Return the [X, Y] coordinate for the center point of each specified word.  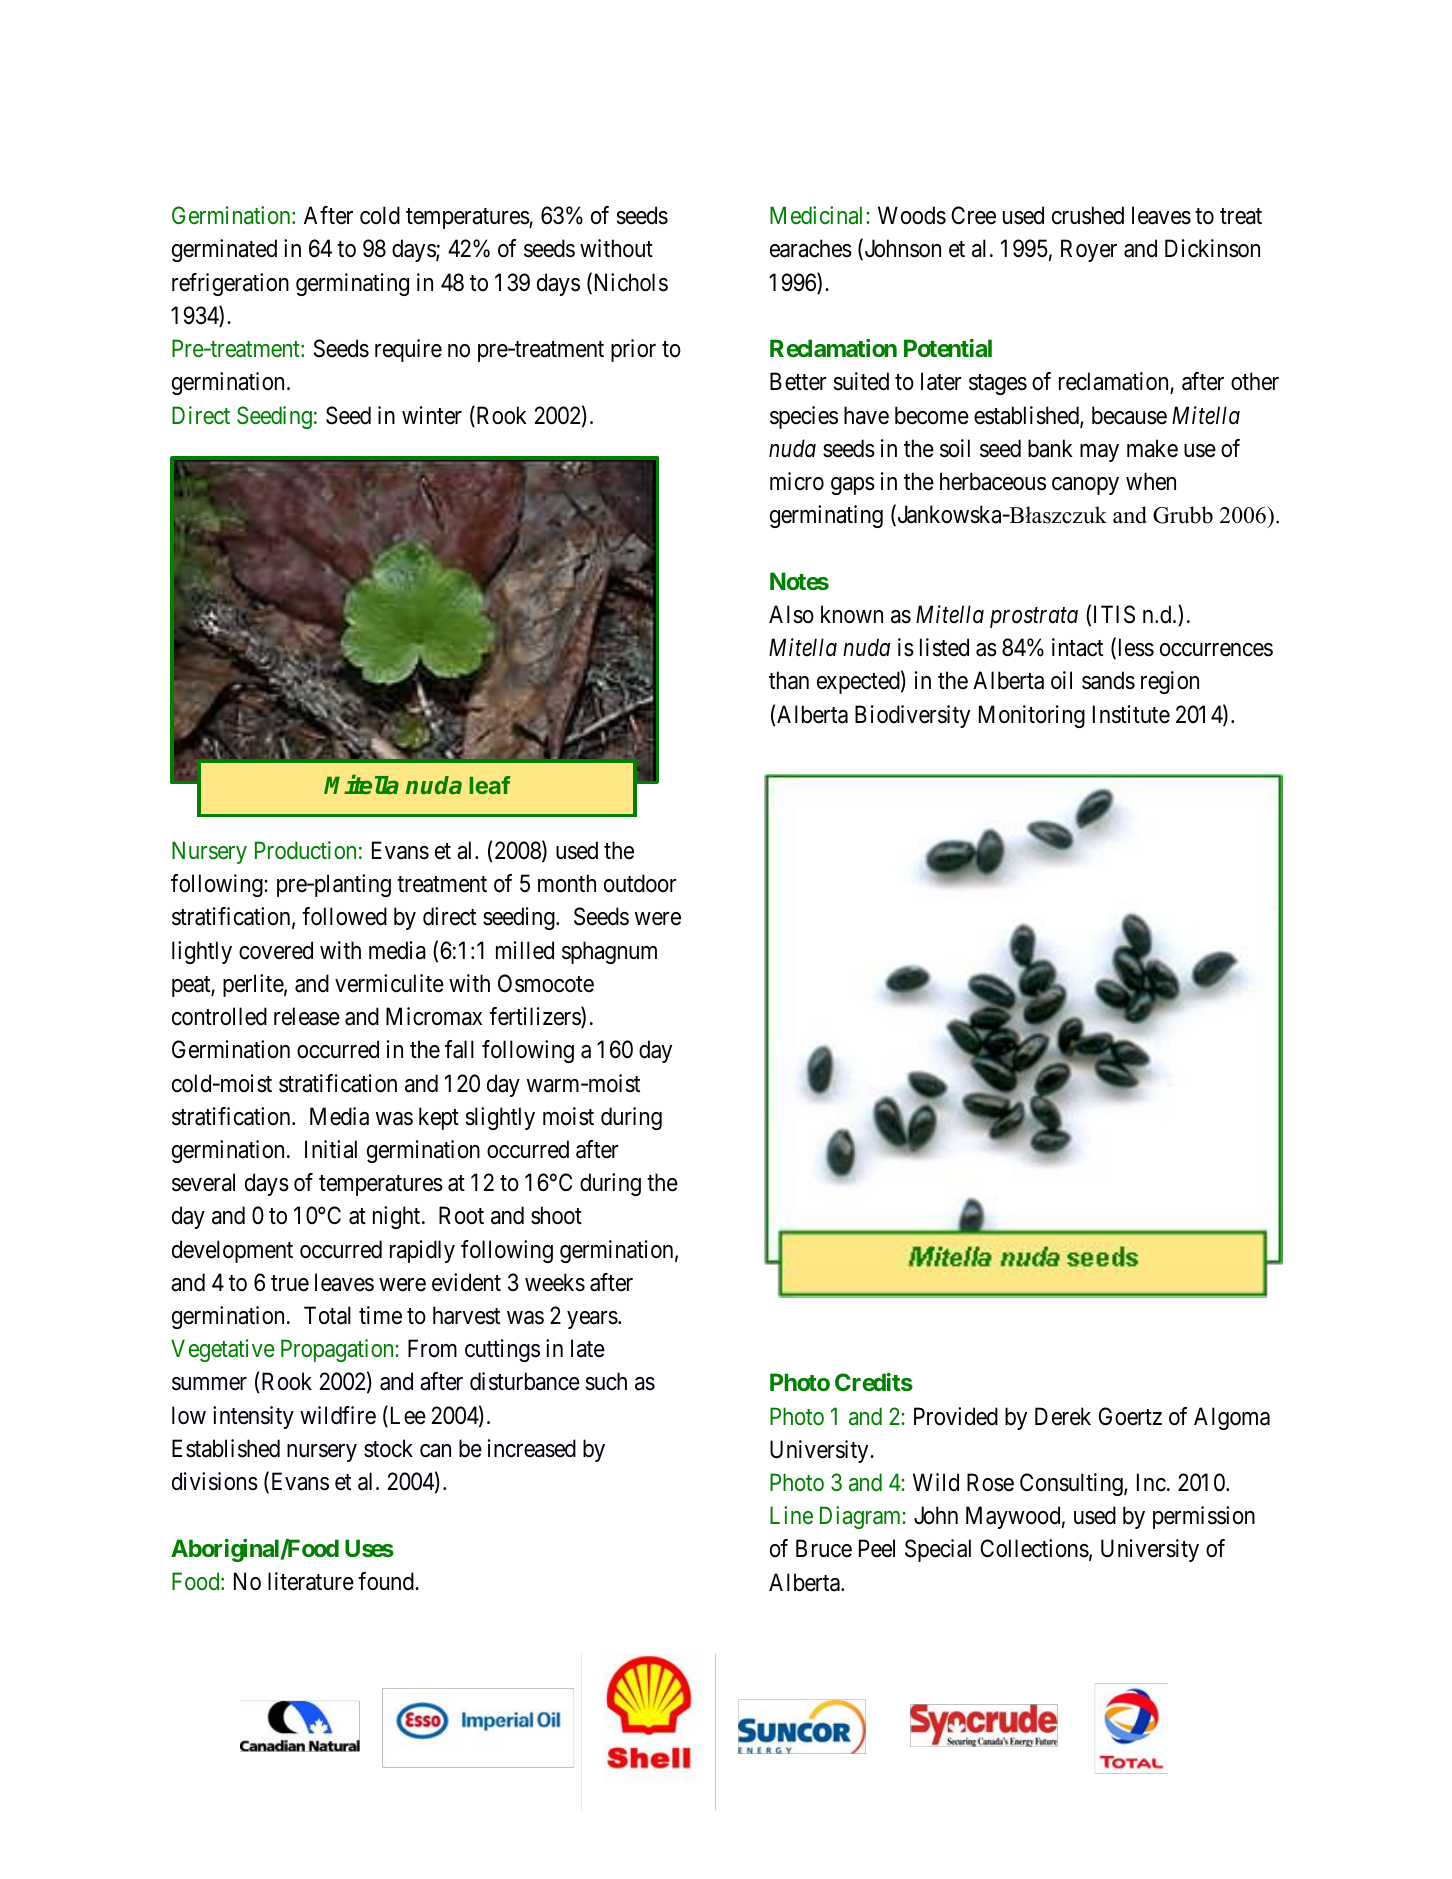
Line [791, 1515]
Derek [1063, 1416]
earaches [811, 248]
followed [344, 916]
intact [1077, 647]
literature [311, 1581]
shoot [556, 1215]
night [398, 1217]
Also [791, 614]
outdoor [640, 883]
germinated [224, 250]
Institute [1131, 714]
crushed [1088, 215]
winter [432, 415]
